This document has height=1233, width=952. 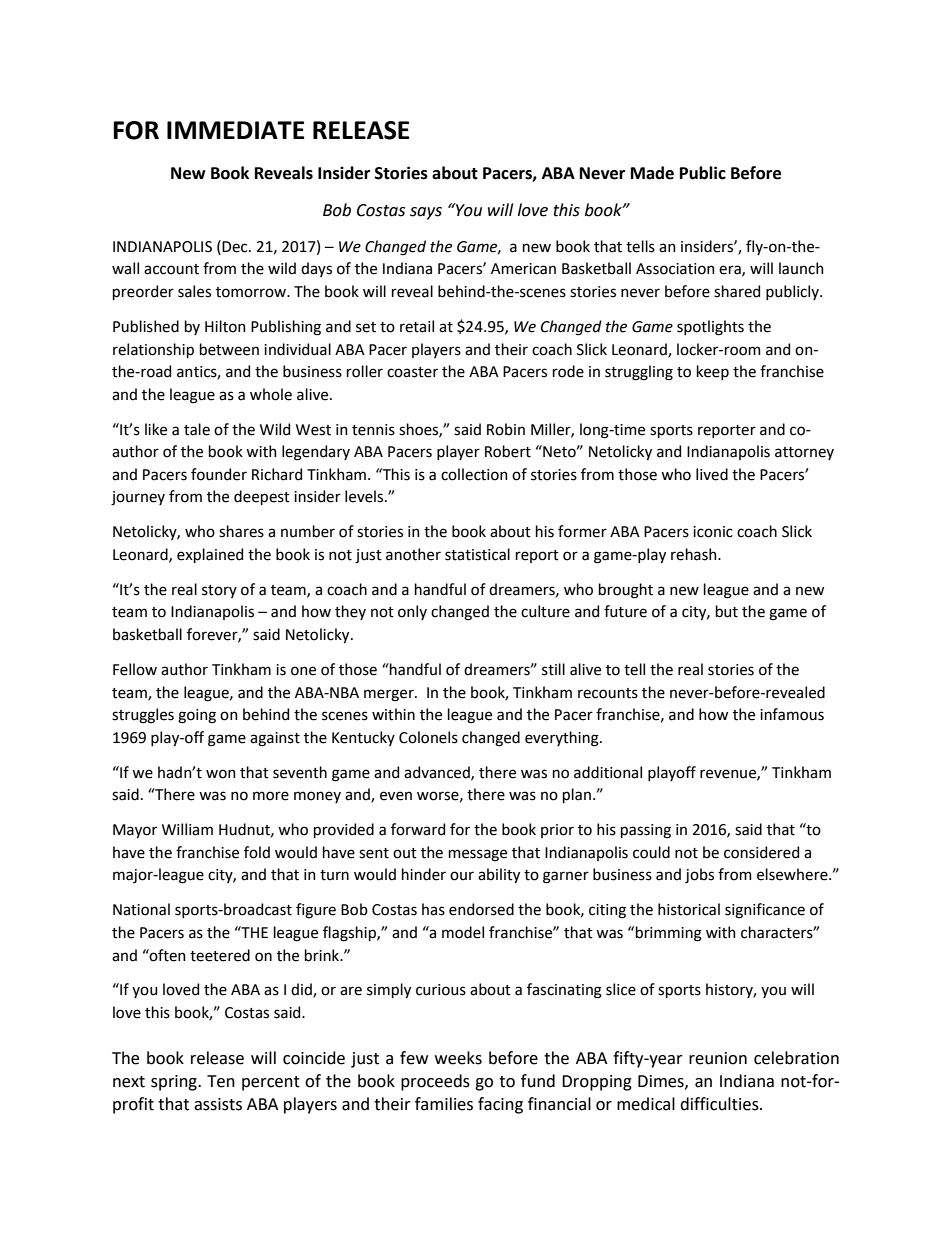 I want to click on reunion, so click(x=718, y=1058).
